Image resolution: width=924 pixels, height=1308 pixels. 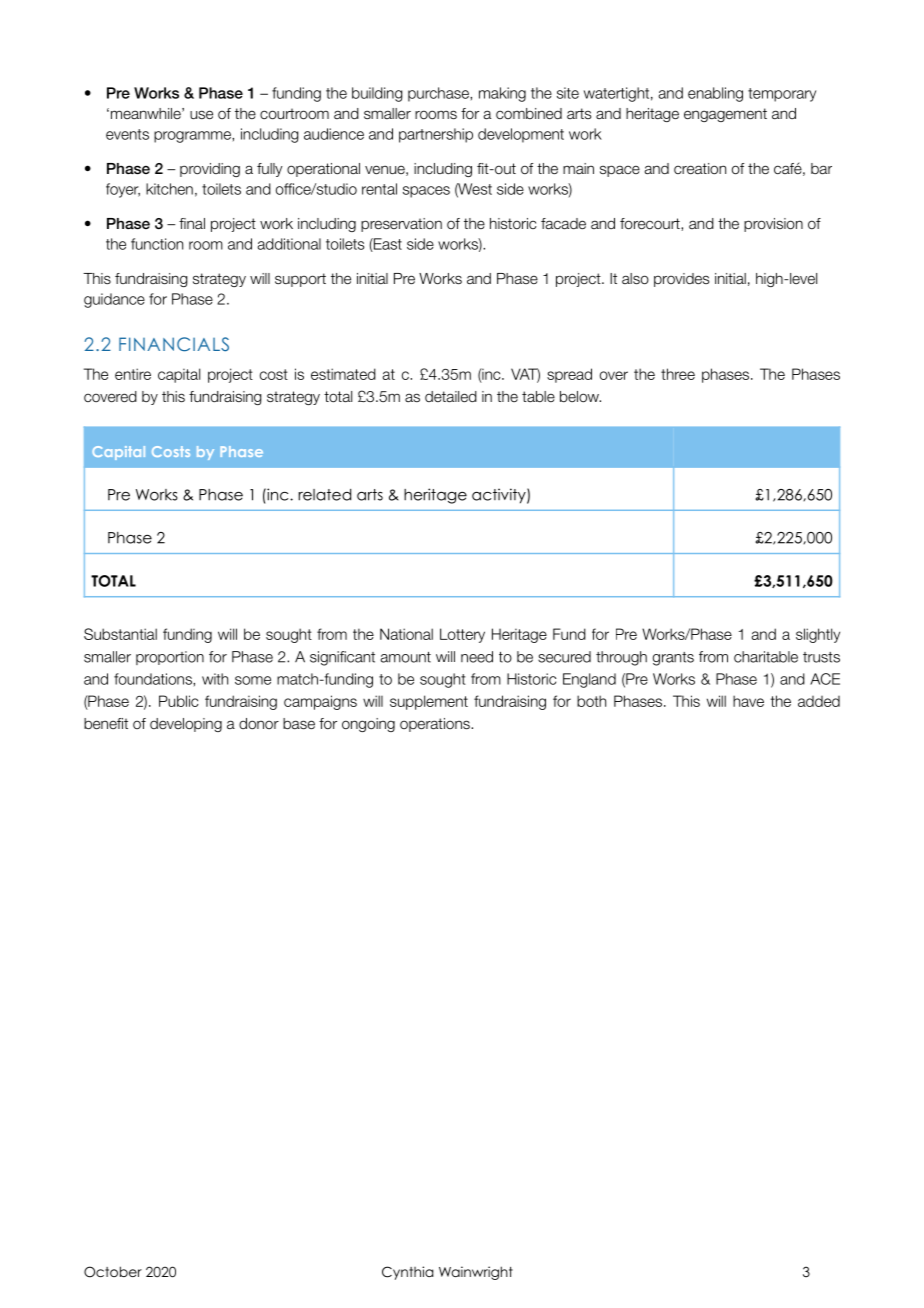 I want to click on October, so click(x=113, y=1272).
